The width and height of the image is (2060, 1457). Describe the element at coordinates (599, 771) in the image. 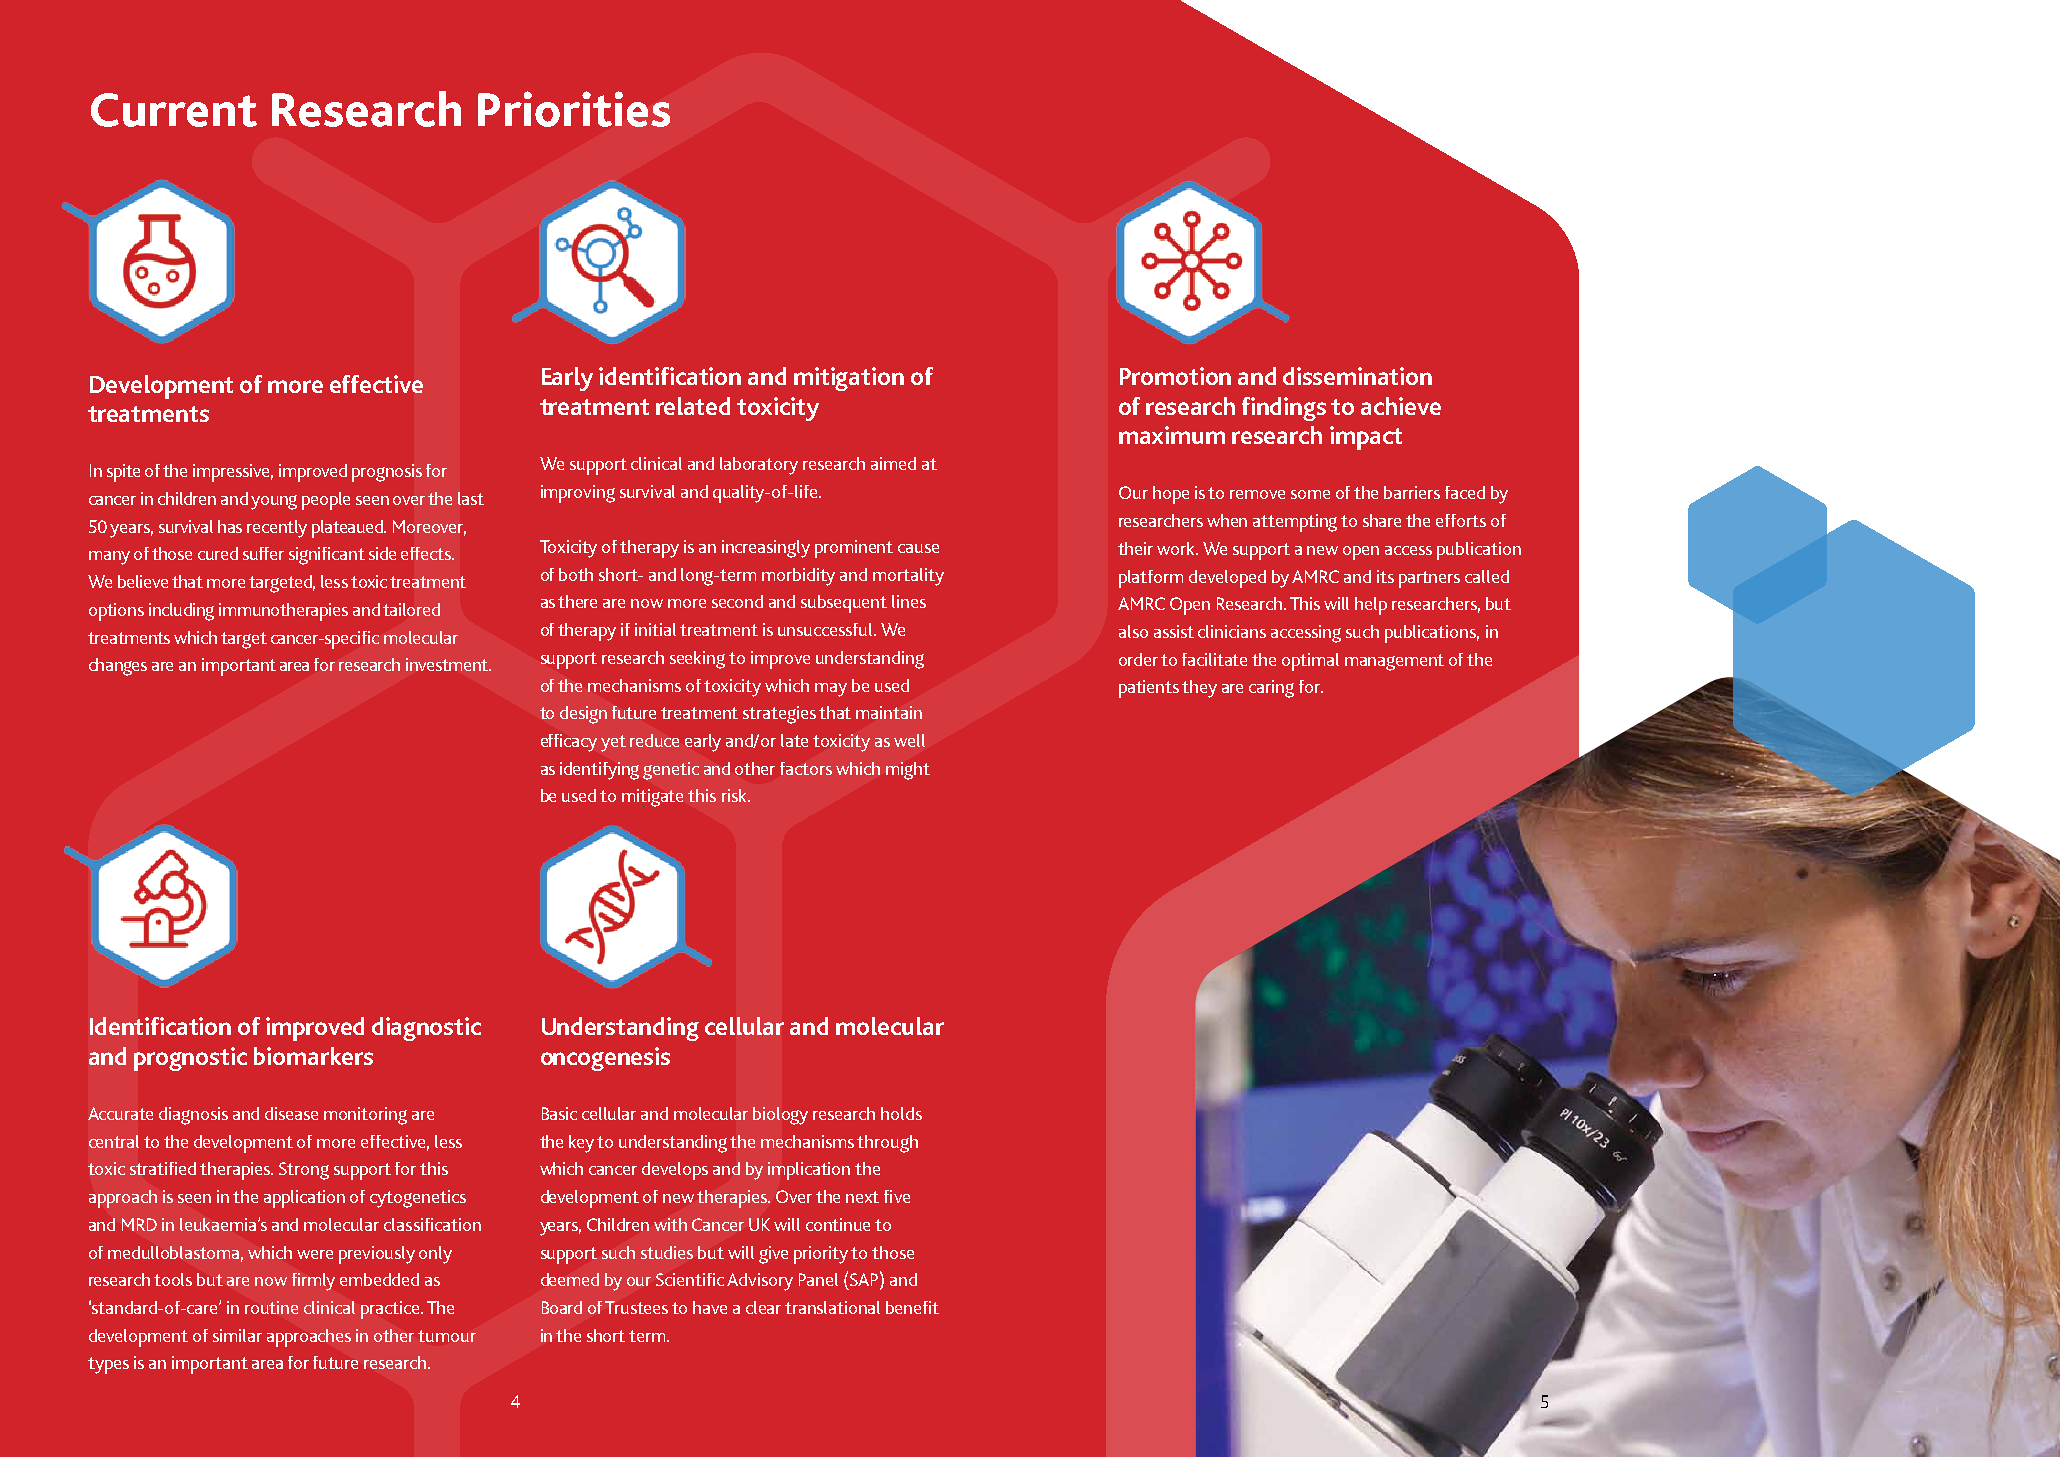

I see `identifying` at that location.
